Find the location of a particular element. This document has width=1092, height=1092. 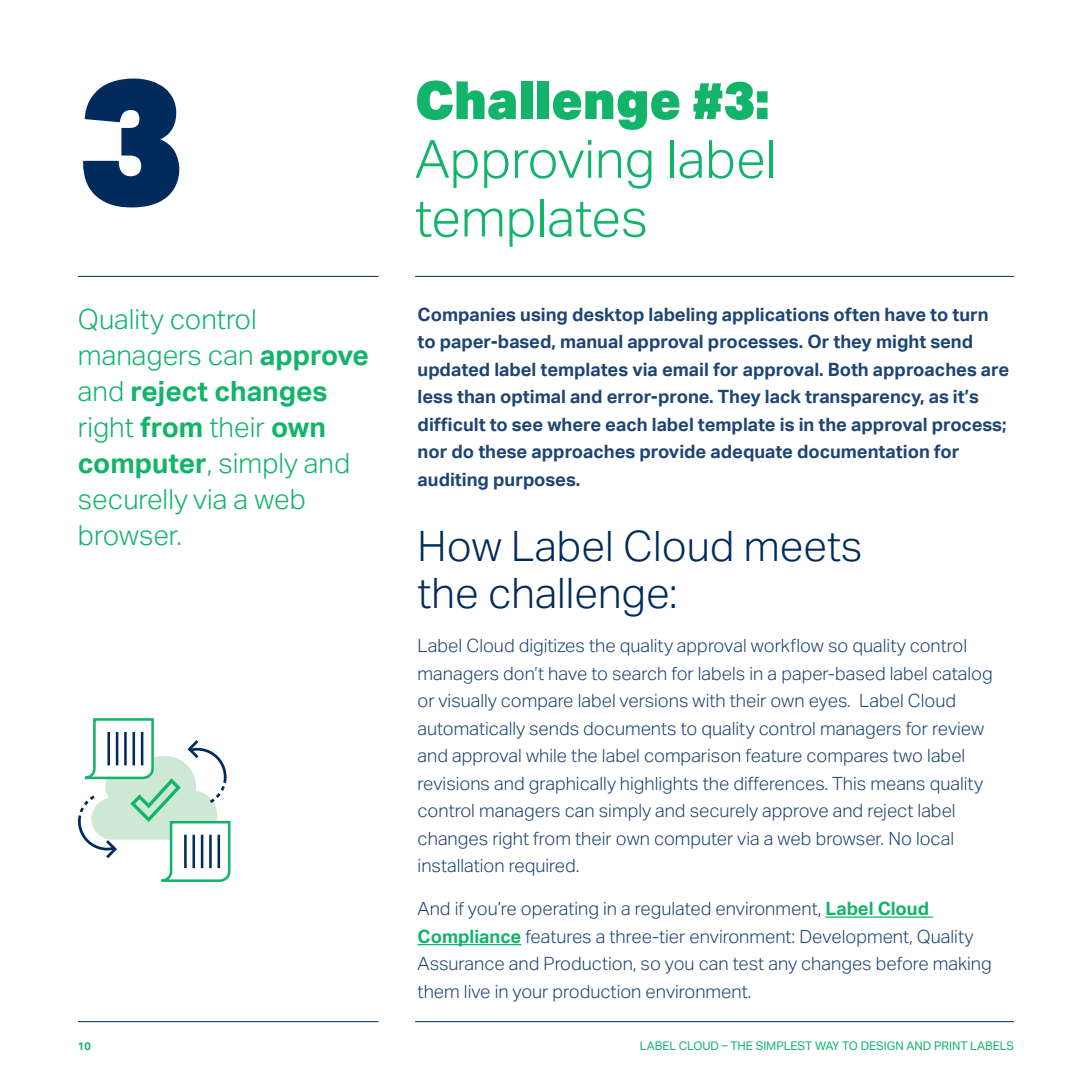

workflow is located at coordinates (787, 646).
